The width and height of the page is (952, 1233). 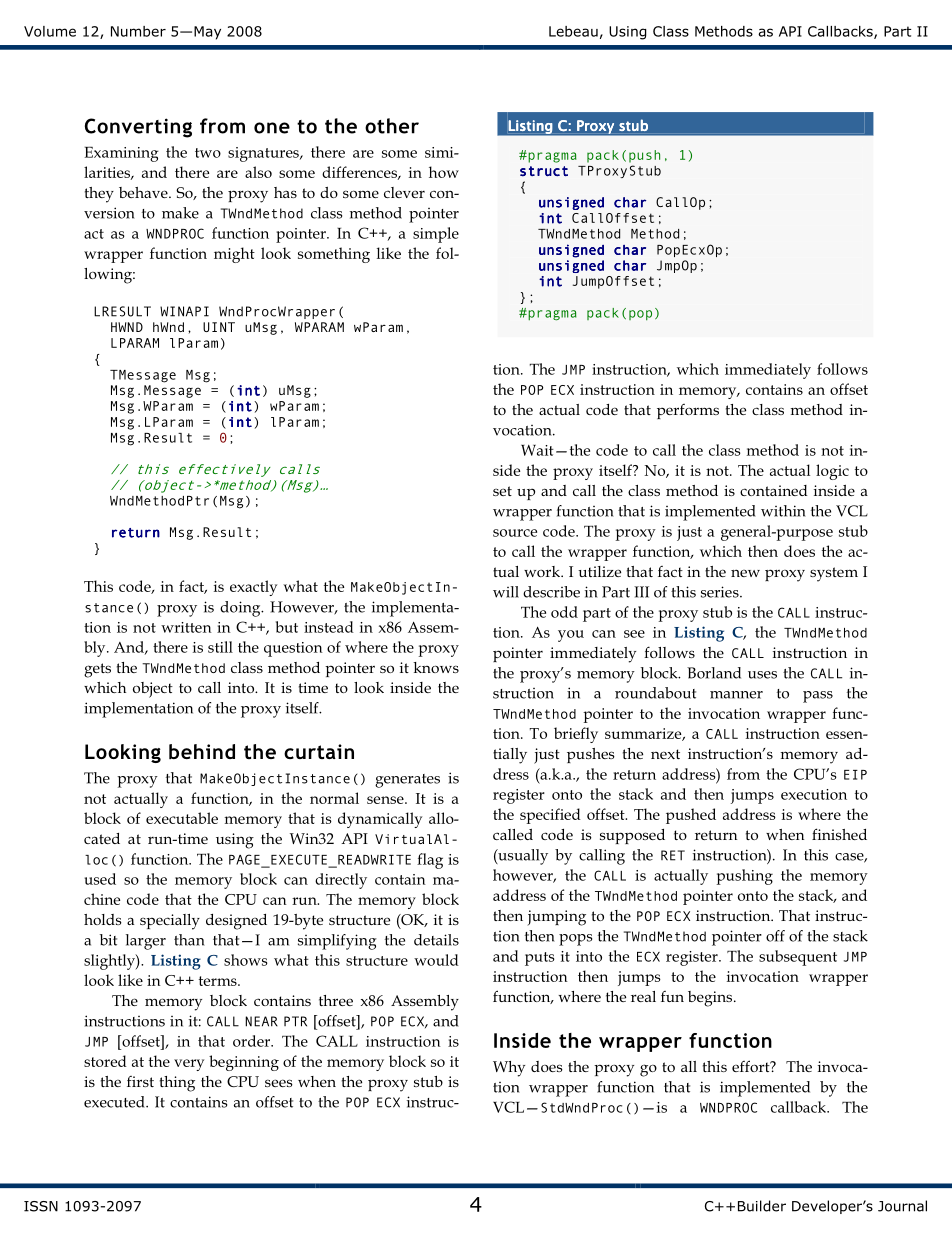 I want to click on logic, so click(x=832, y=472).
